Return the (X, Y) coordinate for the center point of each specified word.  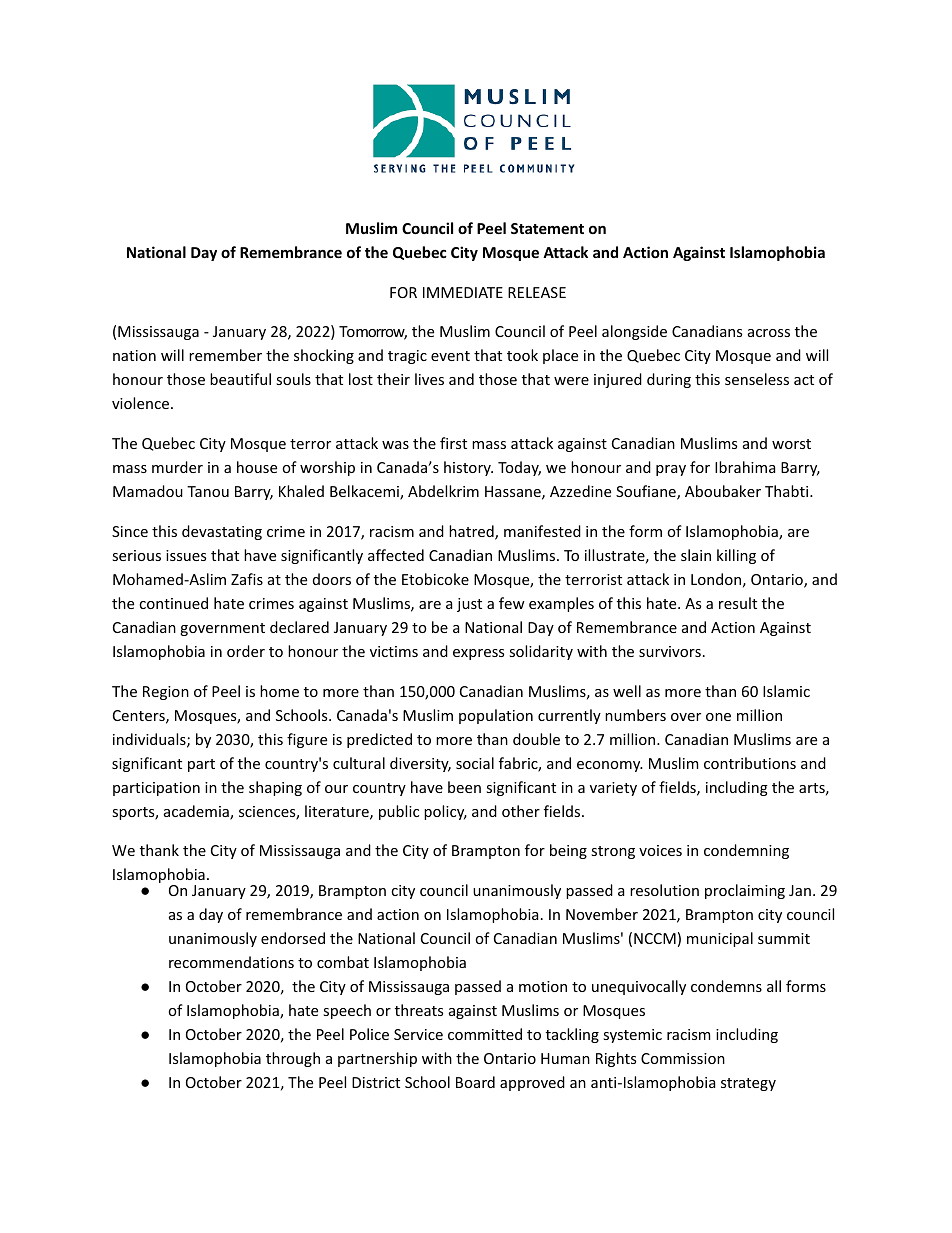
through (293, 1059)
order (246, 651)
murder (177, 467)
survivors (670, 651)
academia (197, 812)
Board (475, 1082)
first (453, 443)
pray (671, 470)
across (769, 333)
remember (225, 355)
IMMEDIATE (463, 292)
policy (445, 812)
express (478, 654)
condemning (746, 851)
